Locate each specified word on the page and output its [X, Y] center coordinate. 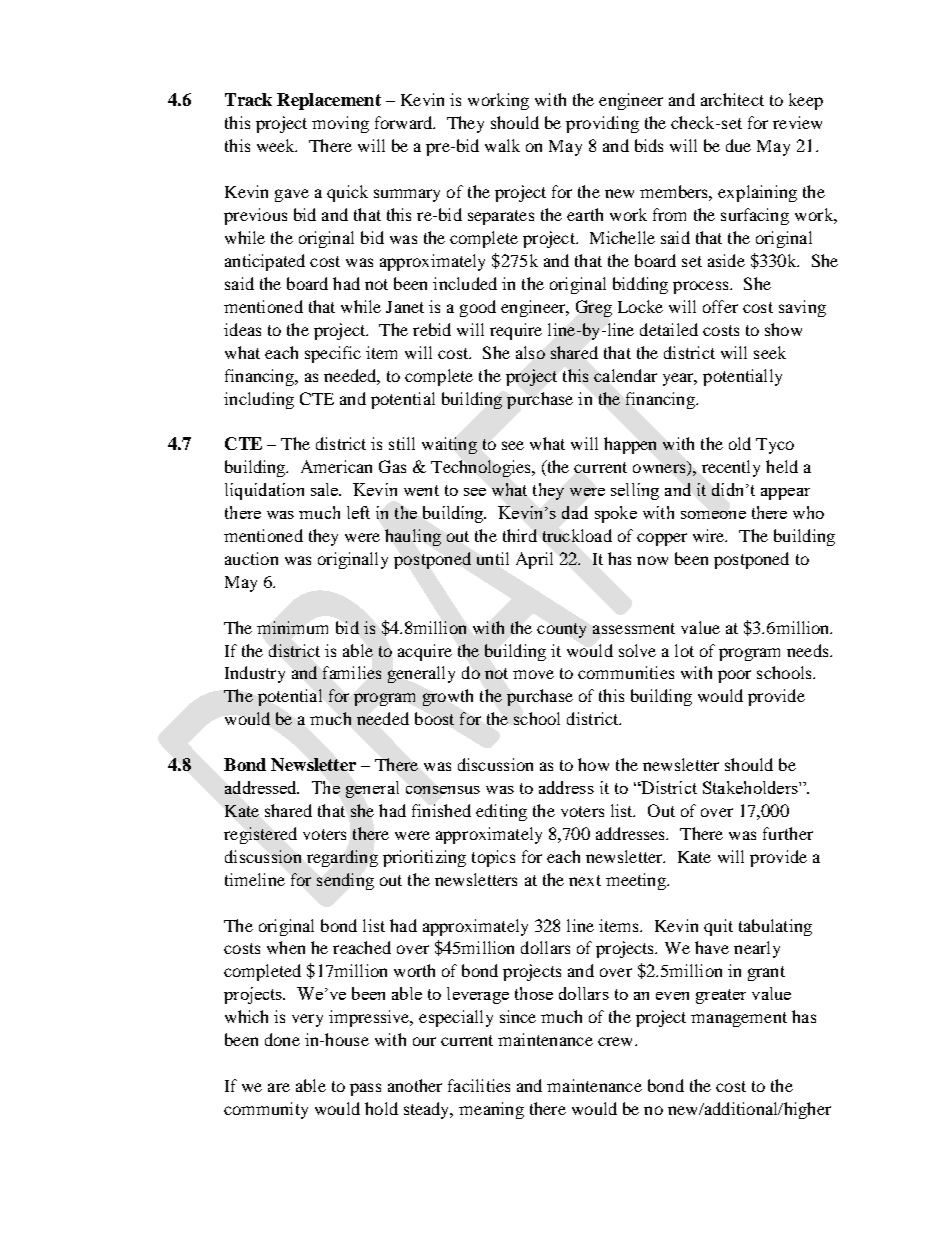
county [561, 630]
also [530, 352]
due [738, 145]
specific [333, 354]
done [282, 1039]
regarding [342, 858]
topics [493, 858]
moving [340, 124]
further [788, 833]
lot [684, 650]
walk [502, 145]
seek [770, 352]
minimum [292, 627]
